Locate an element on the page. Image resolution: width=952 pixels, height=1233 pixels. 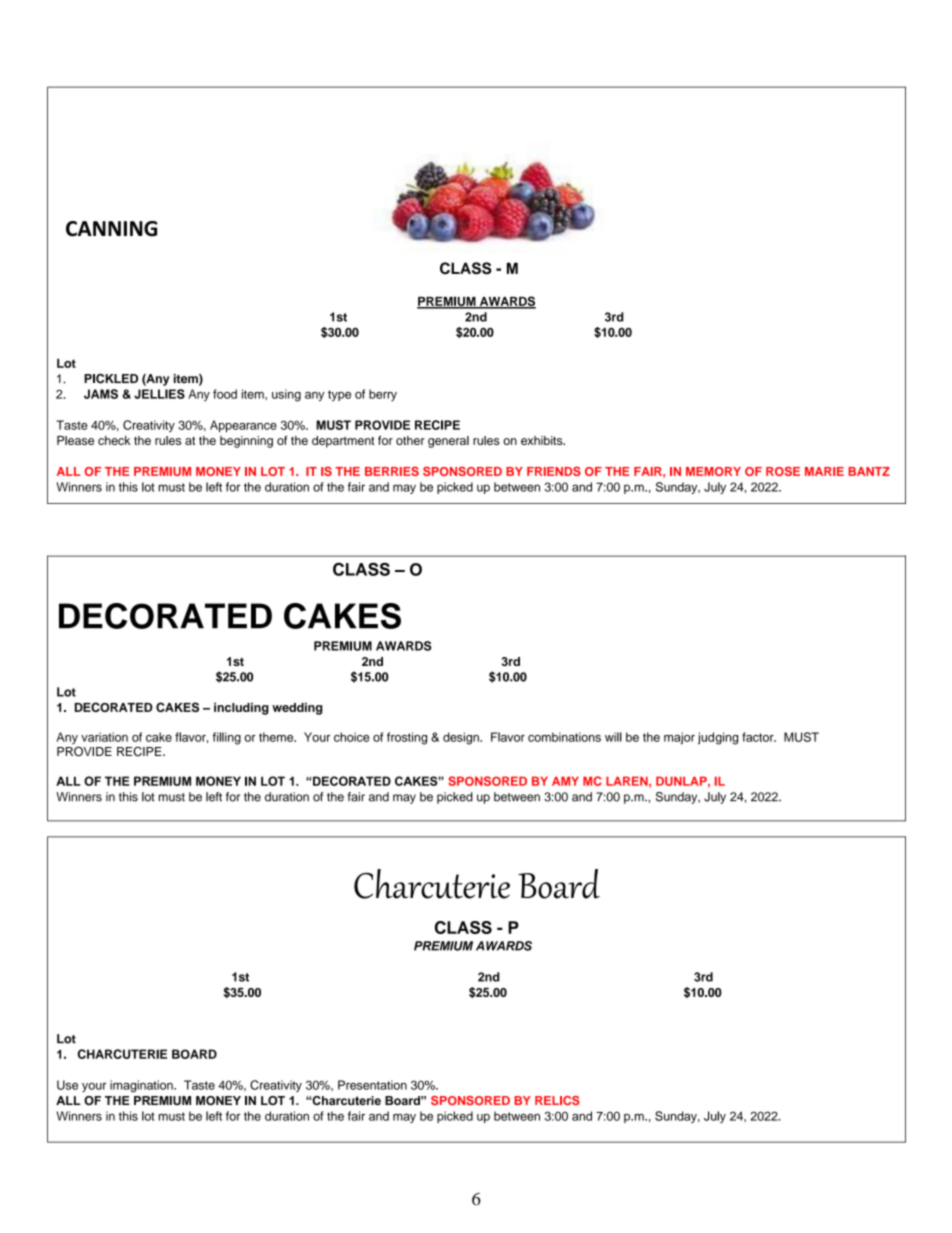
including is located at coordinates (241, 708).
